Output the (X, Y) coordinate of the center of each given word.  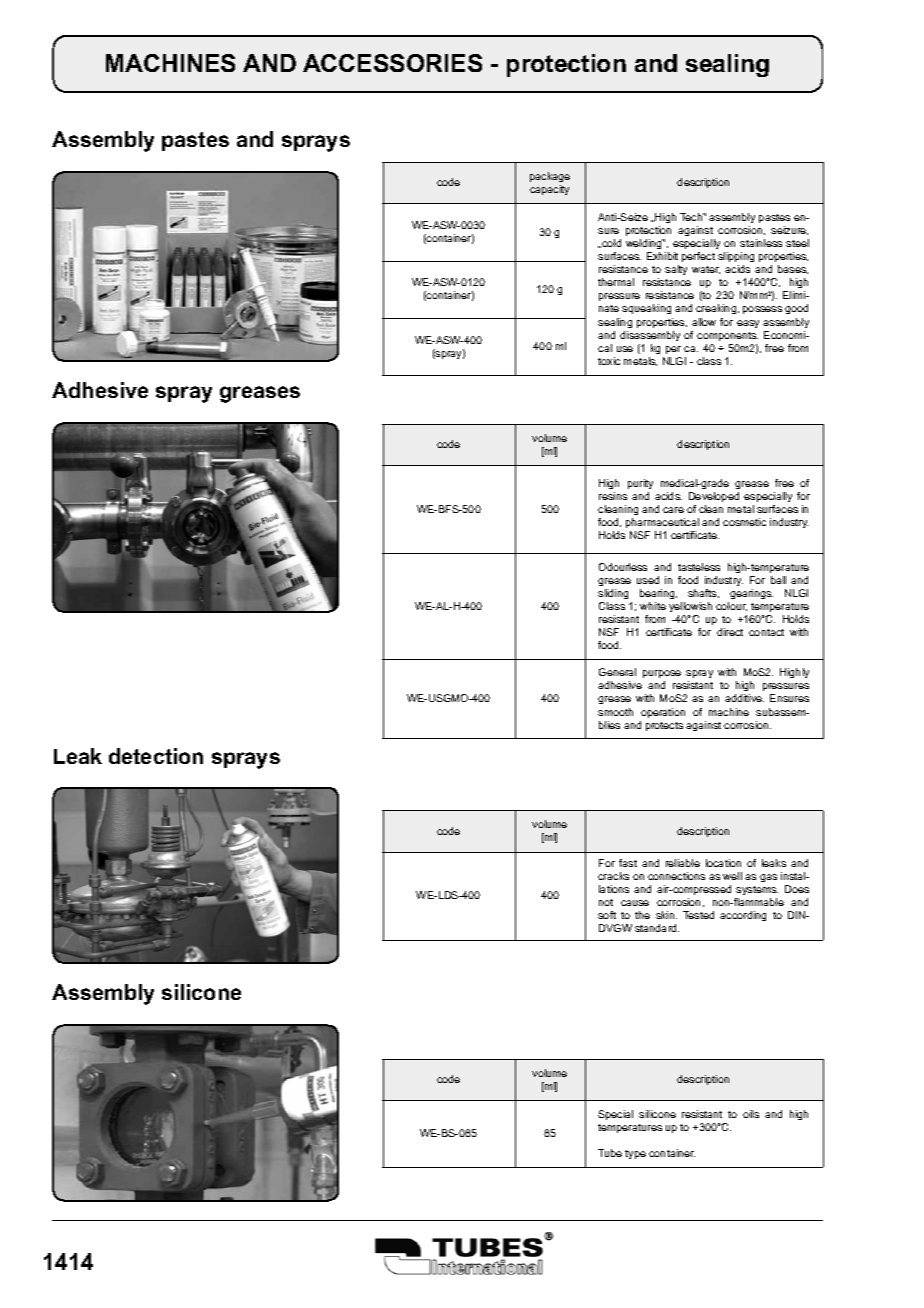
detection (156, 756)
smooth (615, 712)
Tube (610, 1153)
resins (613, 496)
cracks (613, 876)
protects (664, 726)
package (550, 177)
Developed (714, 497)
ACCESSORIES (392, 63)
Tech (692, 217)
